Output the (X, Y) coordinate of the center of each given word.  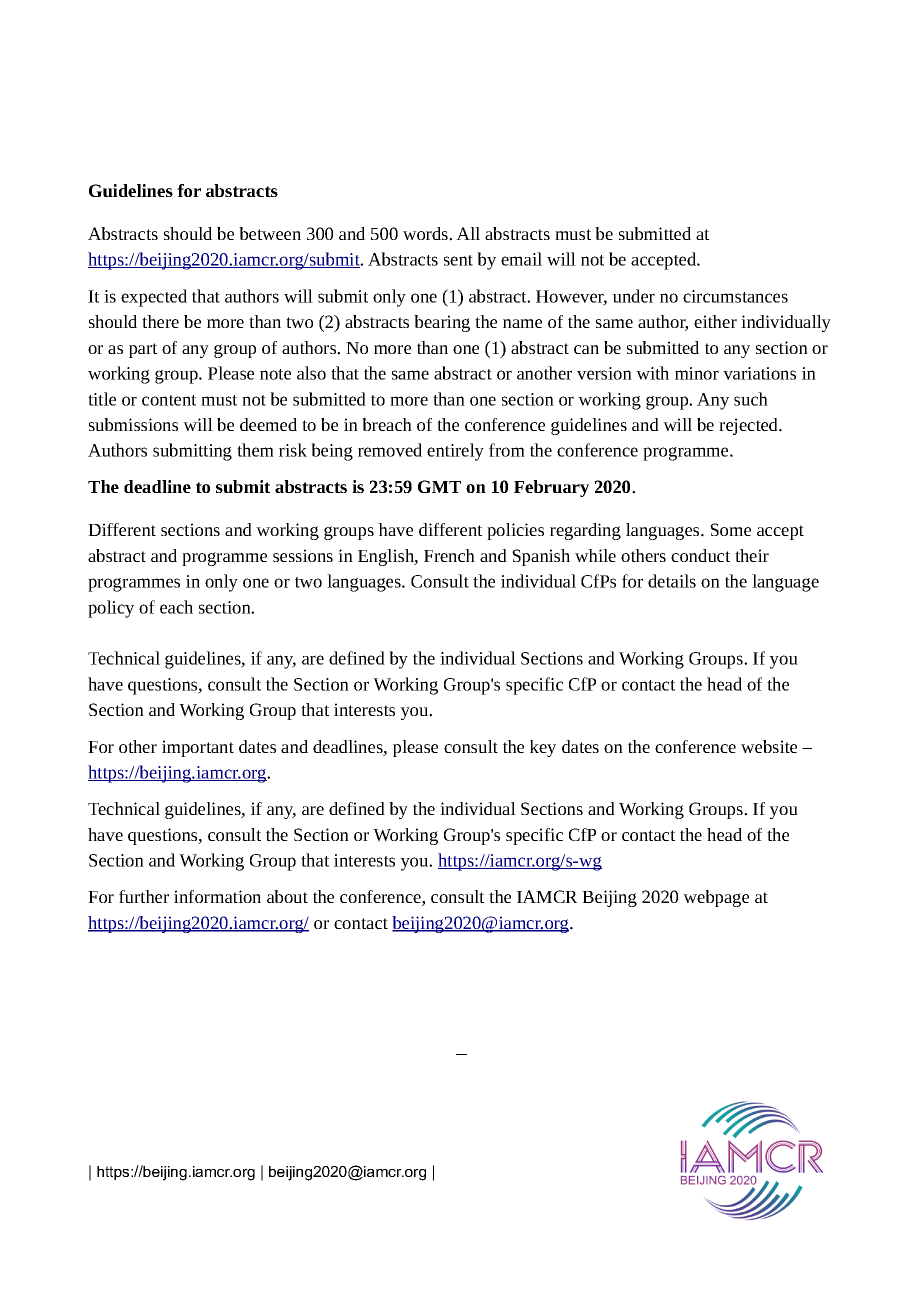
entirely (455, 452)
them (255, 450)
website (769, 746)
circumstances (735, 296)
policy (111, 609)
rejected (749, 426)
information (217, 896)
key (543, 748)
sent (458, 260)
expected (154, 298)
